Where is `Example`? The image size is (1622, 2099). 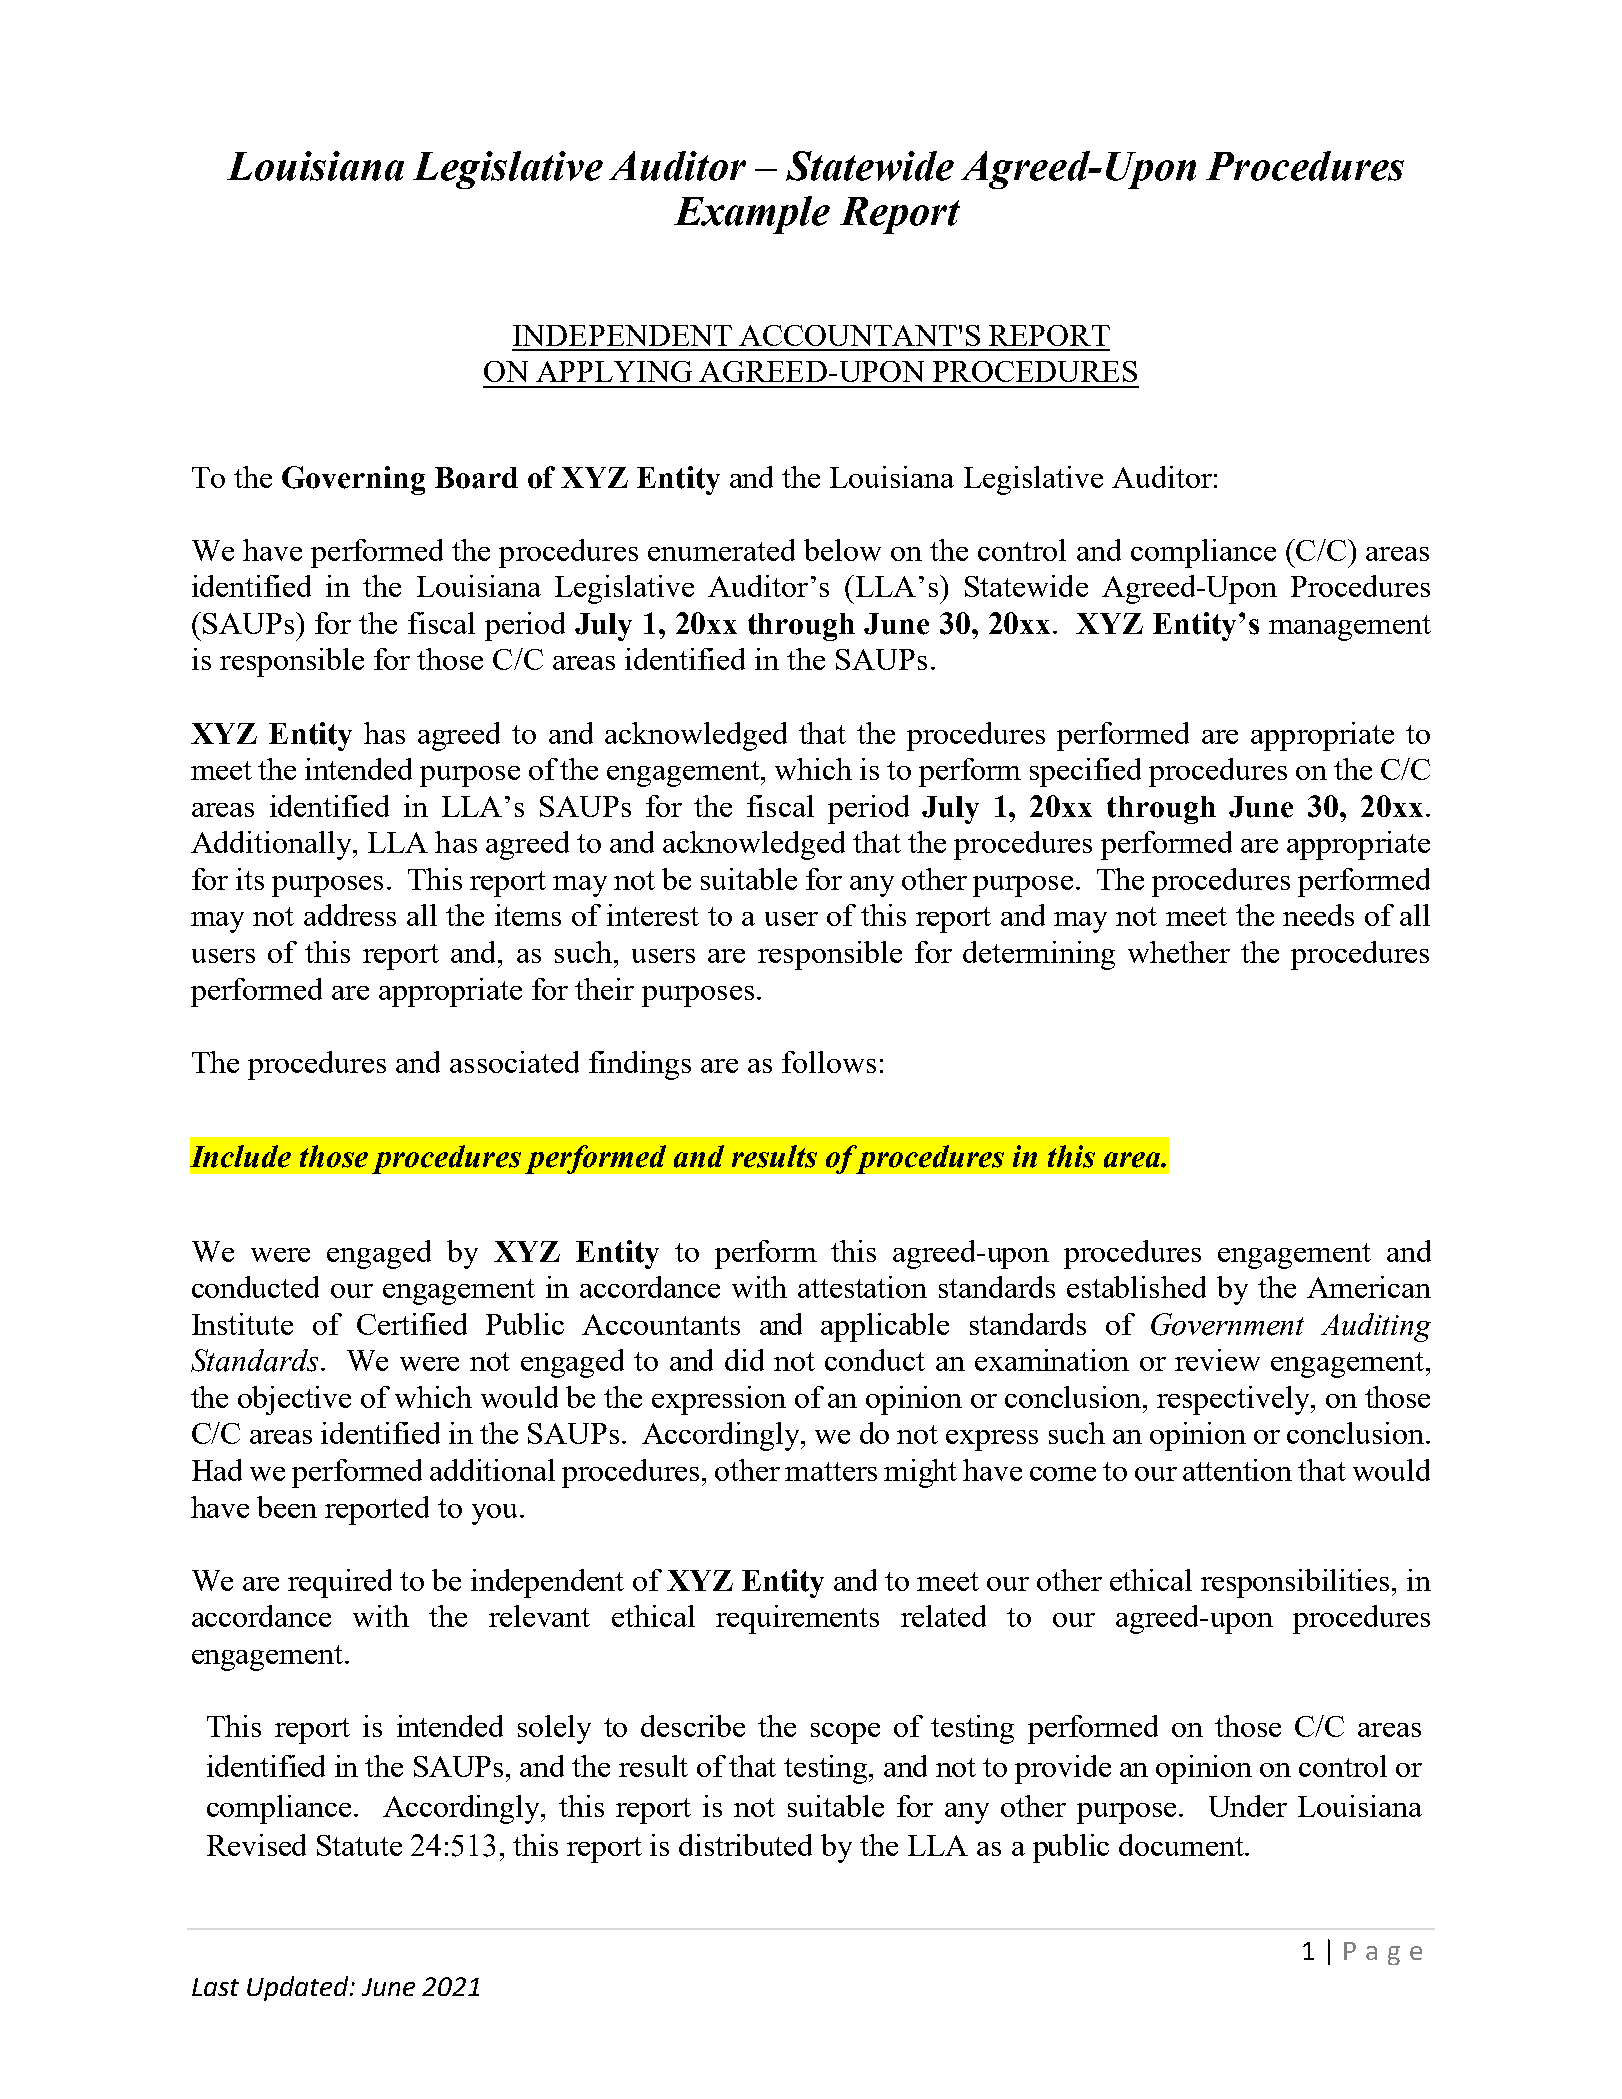
Example is located at coordinates (752, 215).
